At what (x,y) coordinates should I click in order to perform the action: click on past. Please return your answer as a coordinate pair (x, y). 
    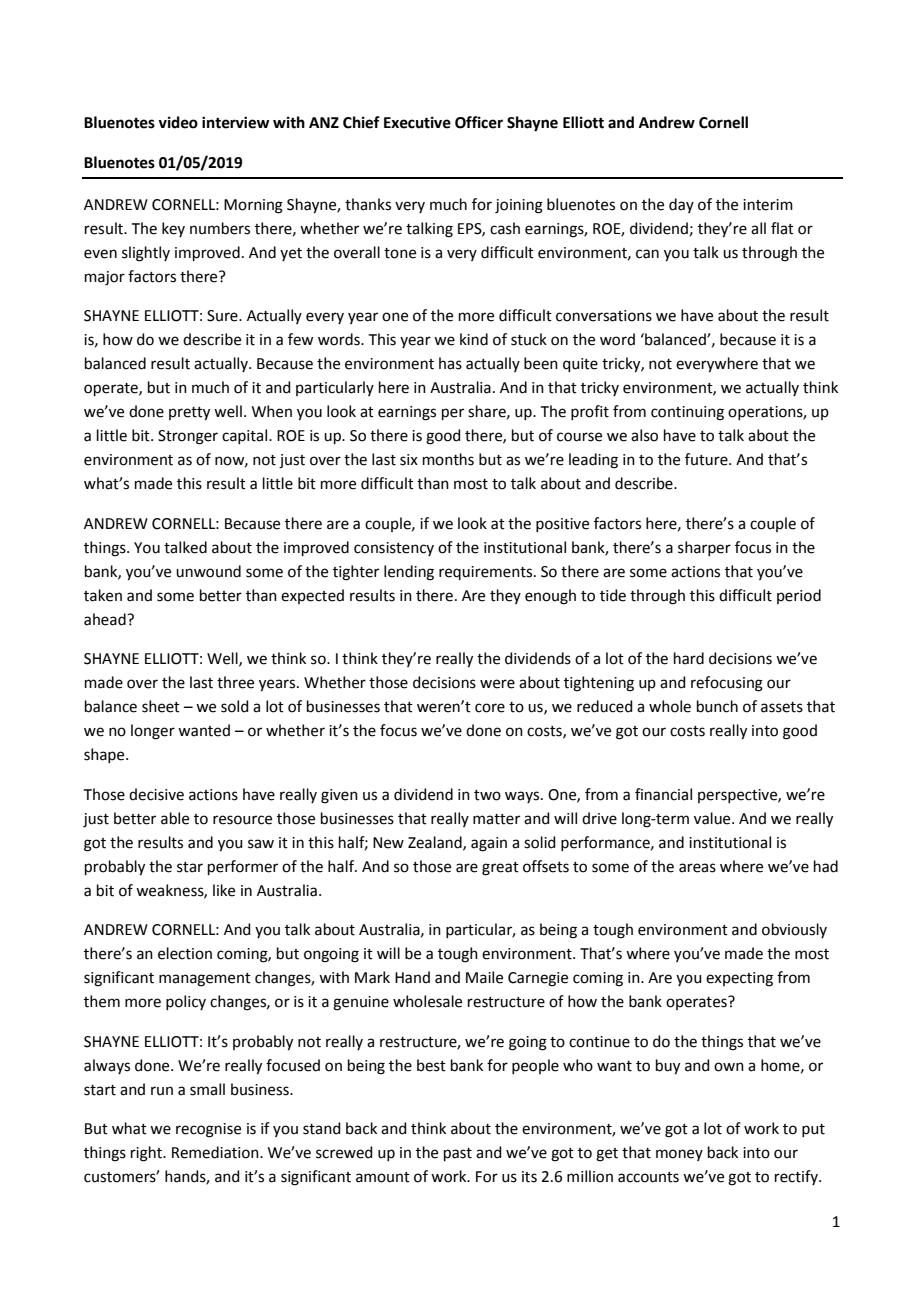
    Looking at the image, I should click on (458, 1154).
